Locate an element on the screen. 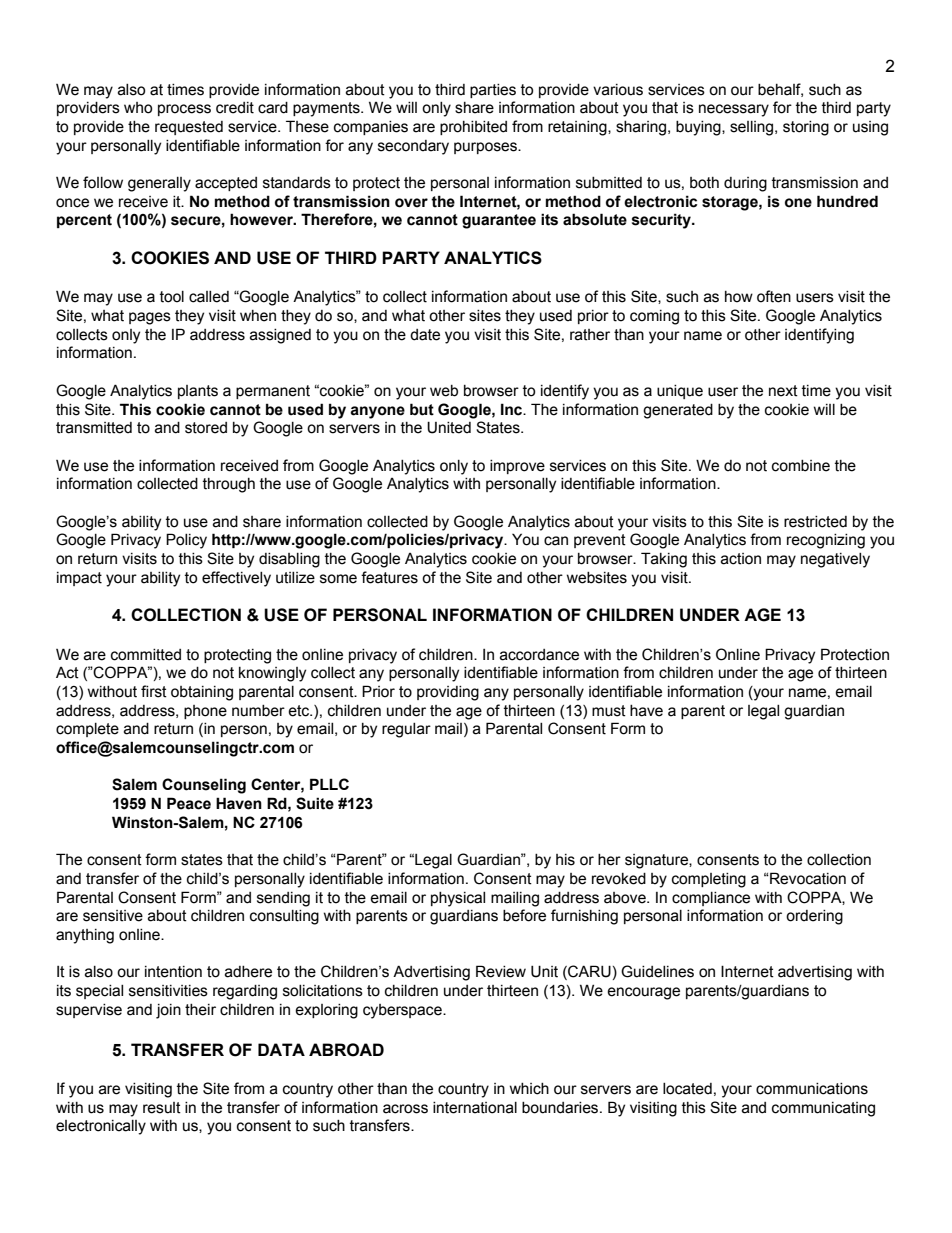 Image resolution: width=952 pixels, height=1233 pixels. selling is located at coordinates (753, 128).
